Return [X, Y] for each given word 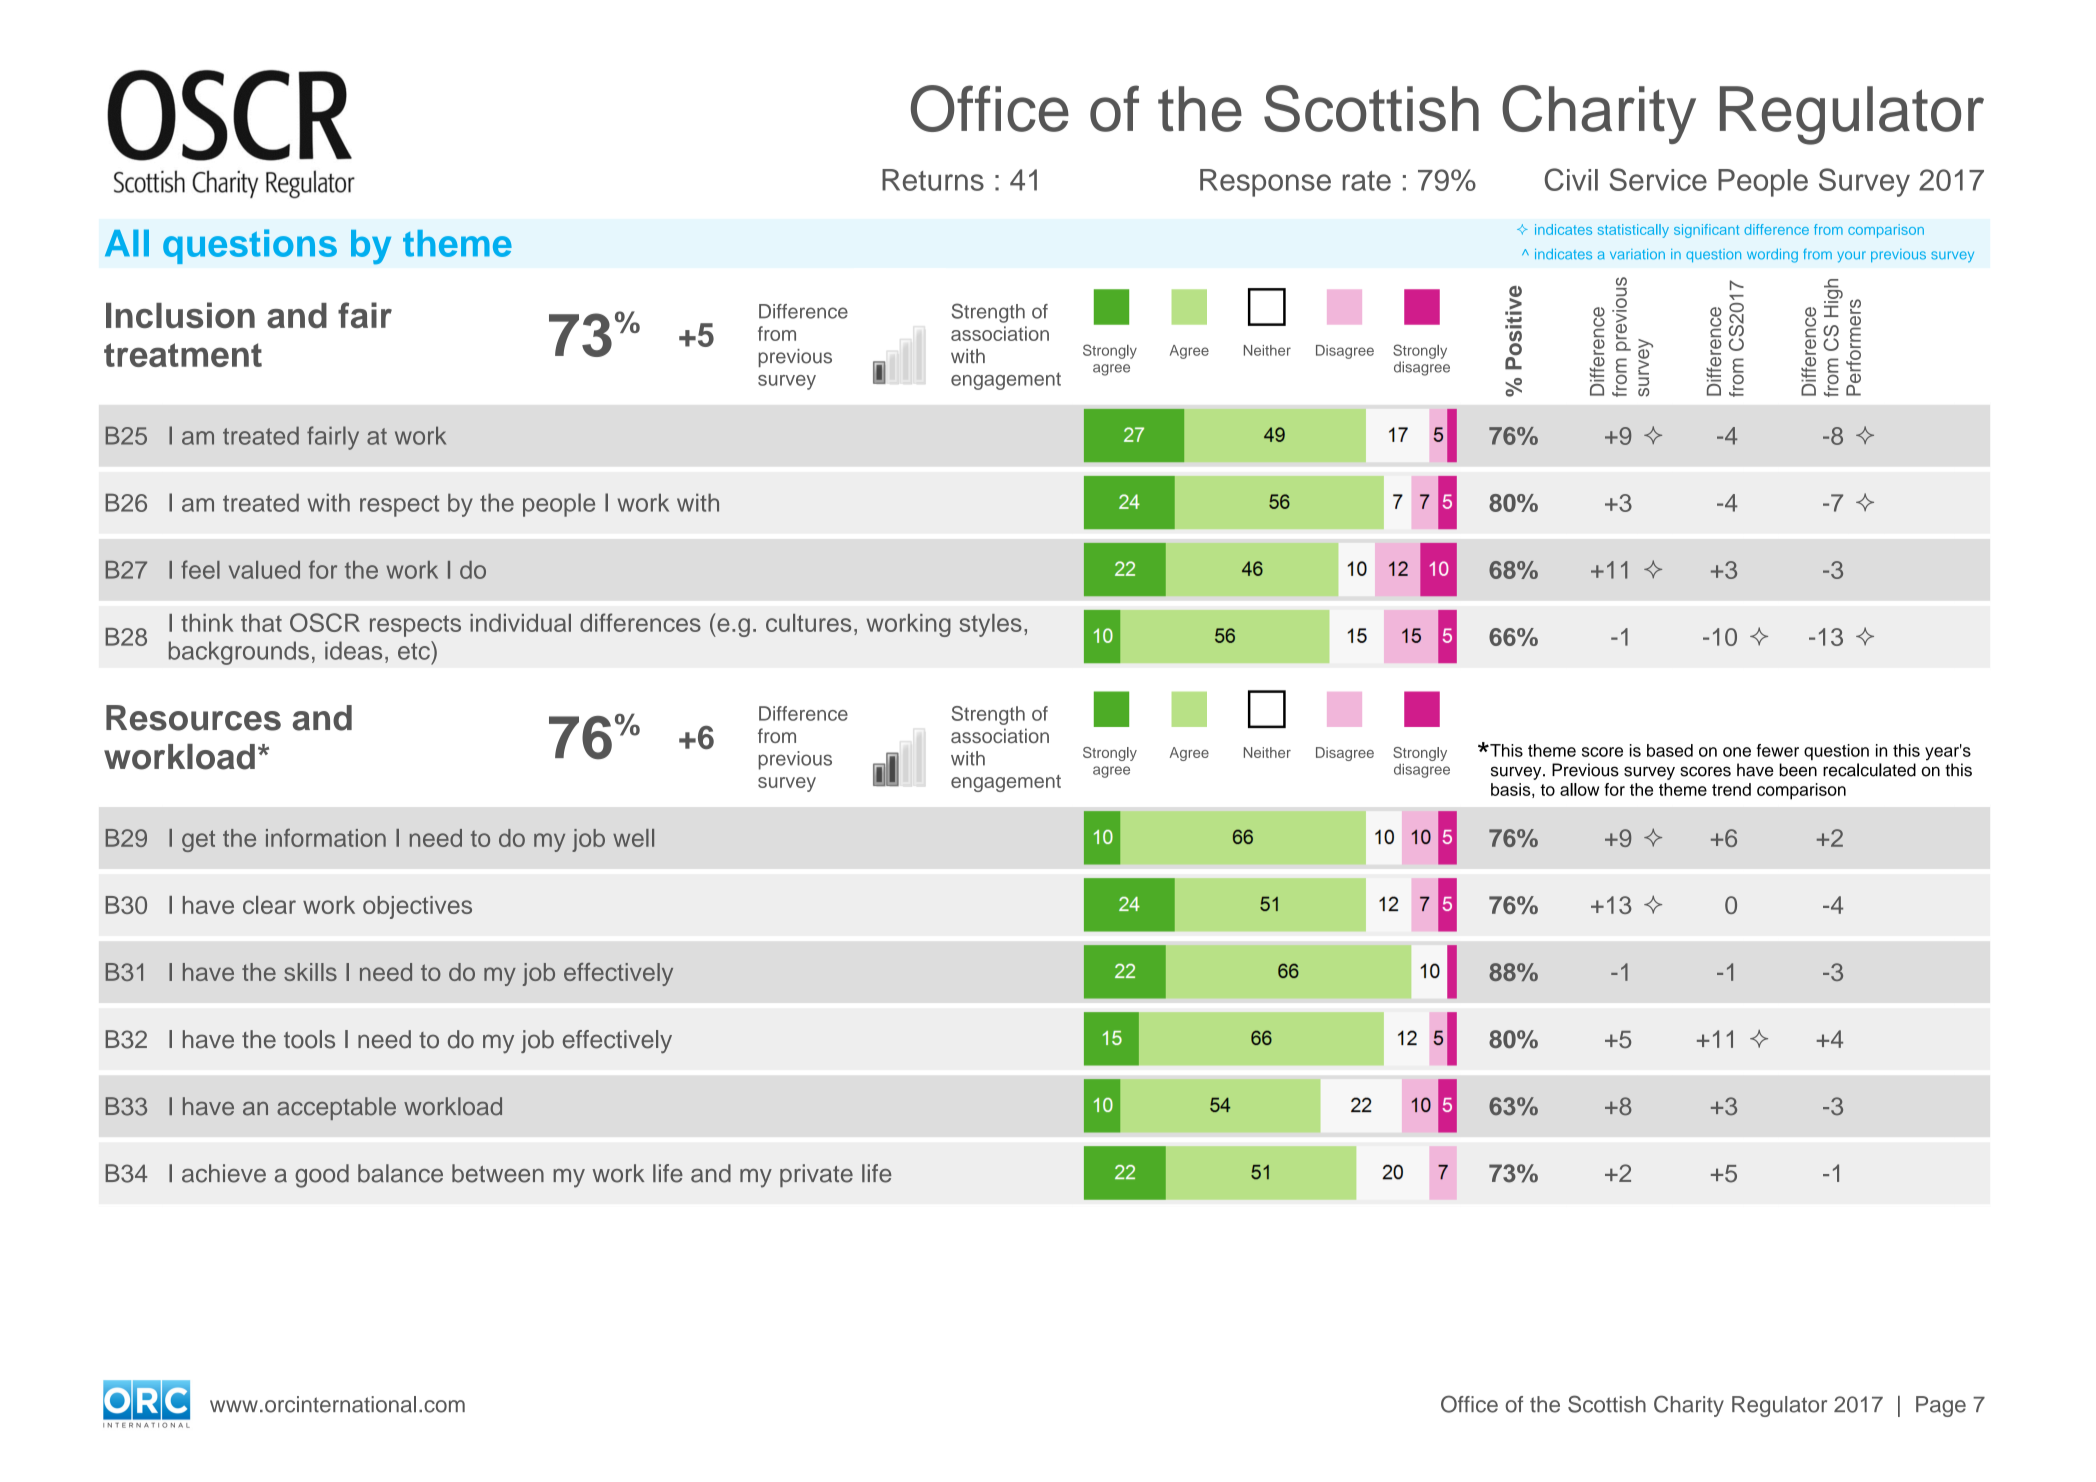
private [816, 1175]
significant [1706, 231]
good [322, 1176]
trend [1731, 789]
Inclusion [180, 315]
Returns [933, 180]
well [633, 838]
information [326, 837]
